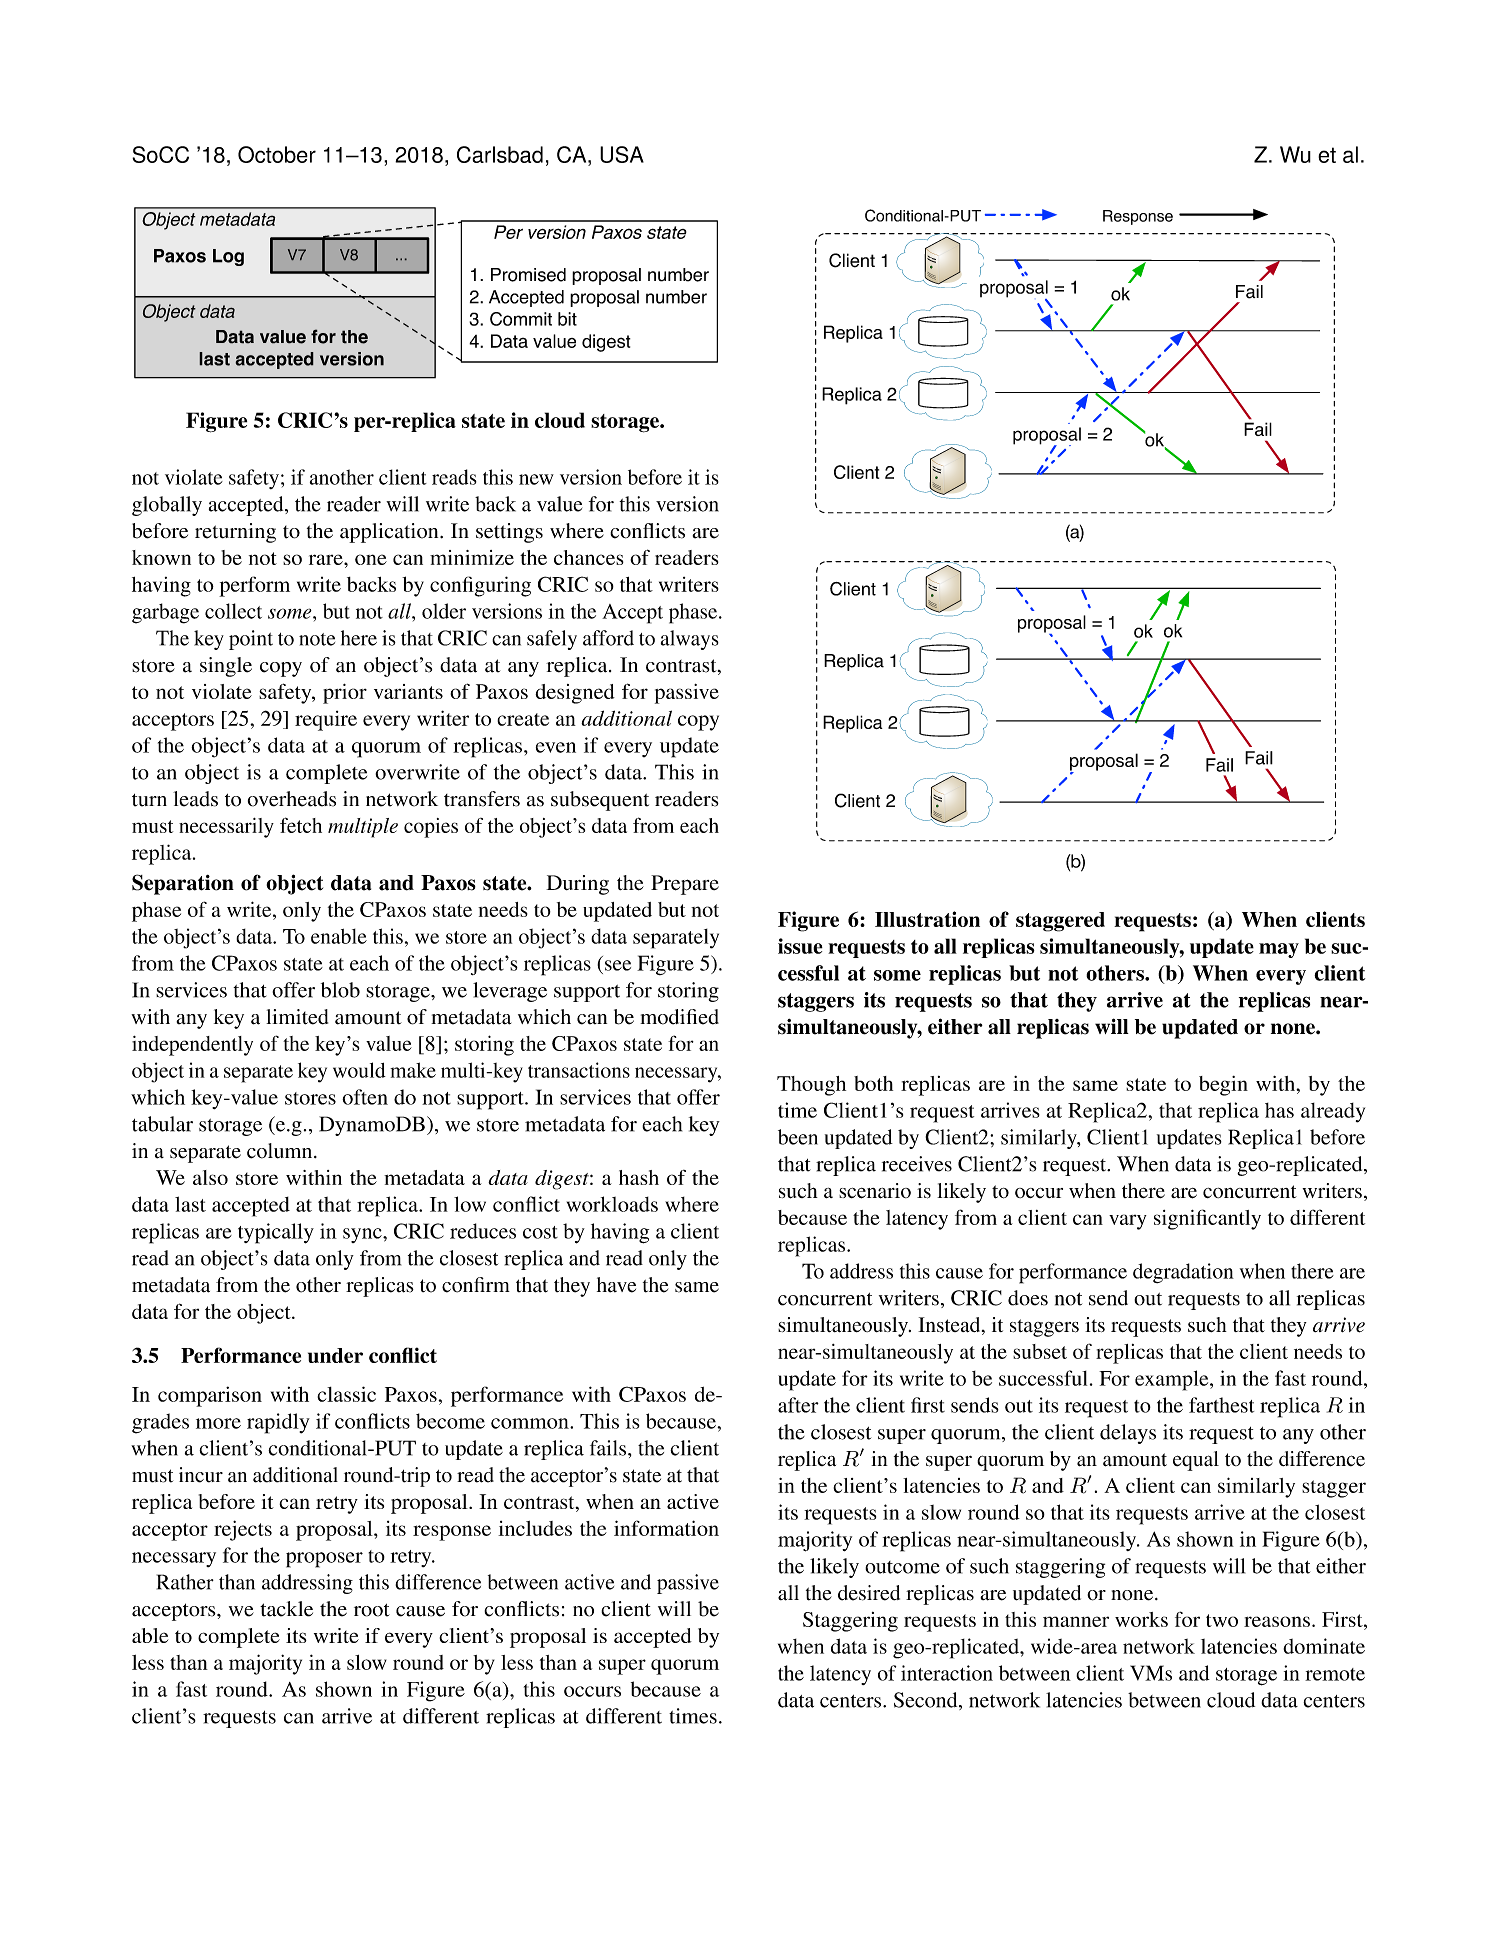 This screenshot has height=1937, width=1497. What do you see at coordinates (567, 319) in the screenshot?
I see `bit` at bounding box center [567, 319].
